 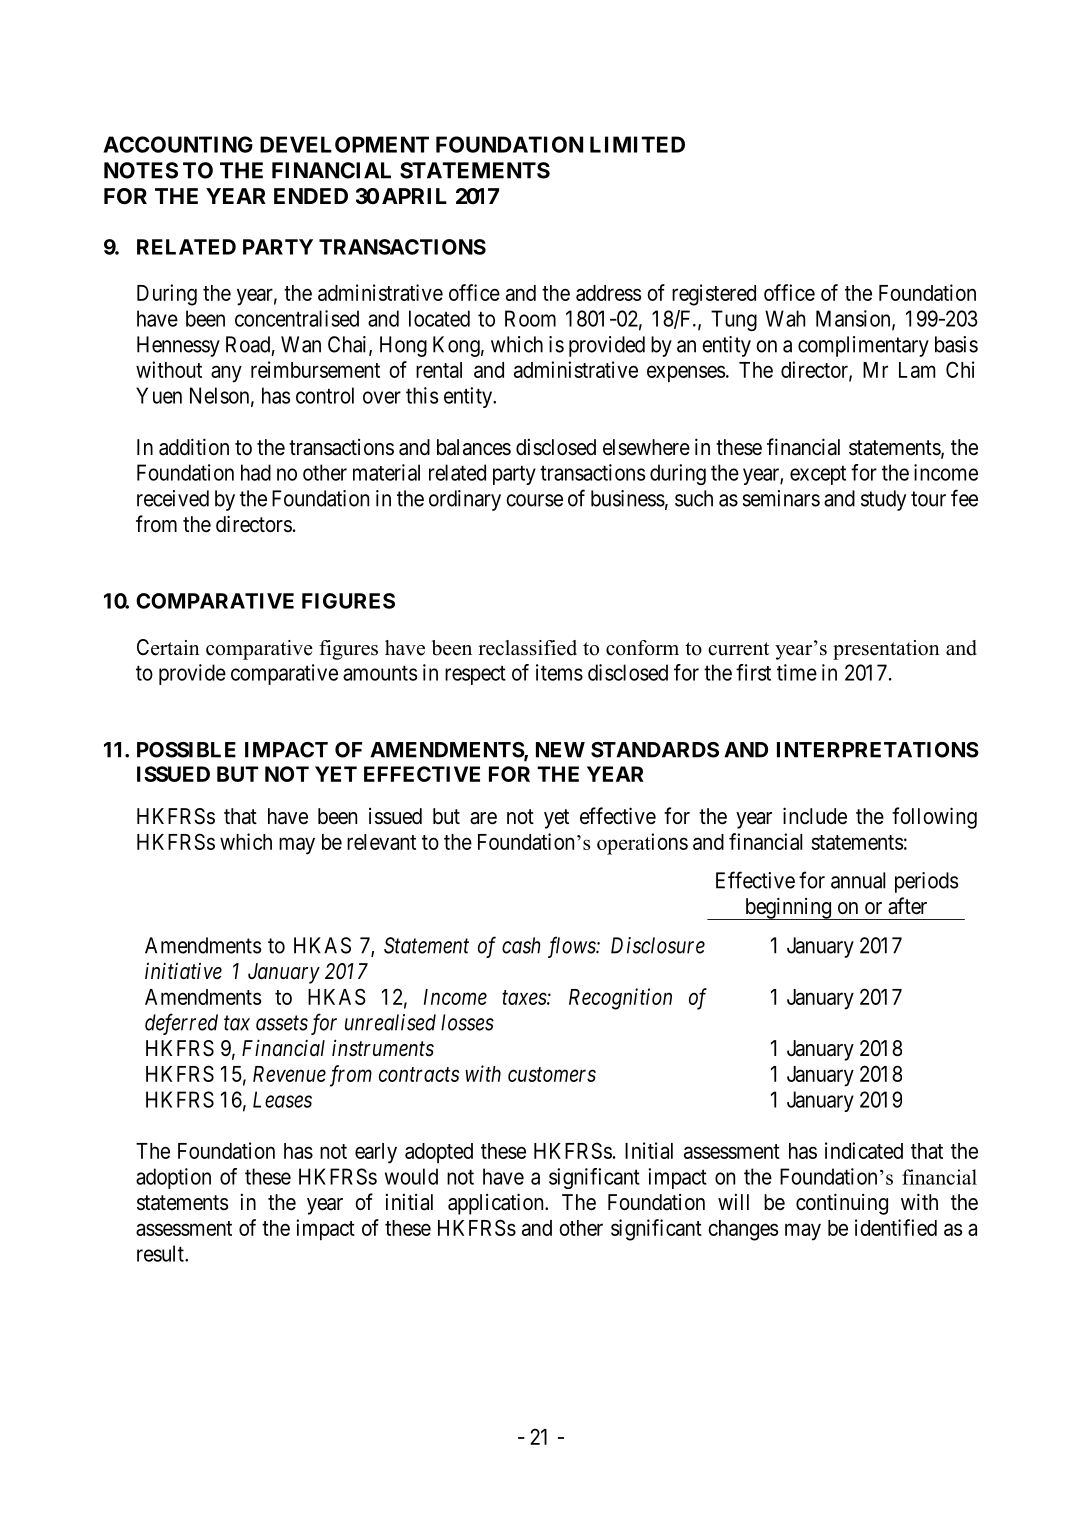 What do you see at coordinates (559, 672) in the page?
I see `items` at bounding box center [559, 672].
